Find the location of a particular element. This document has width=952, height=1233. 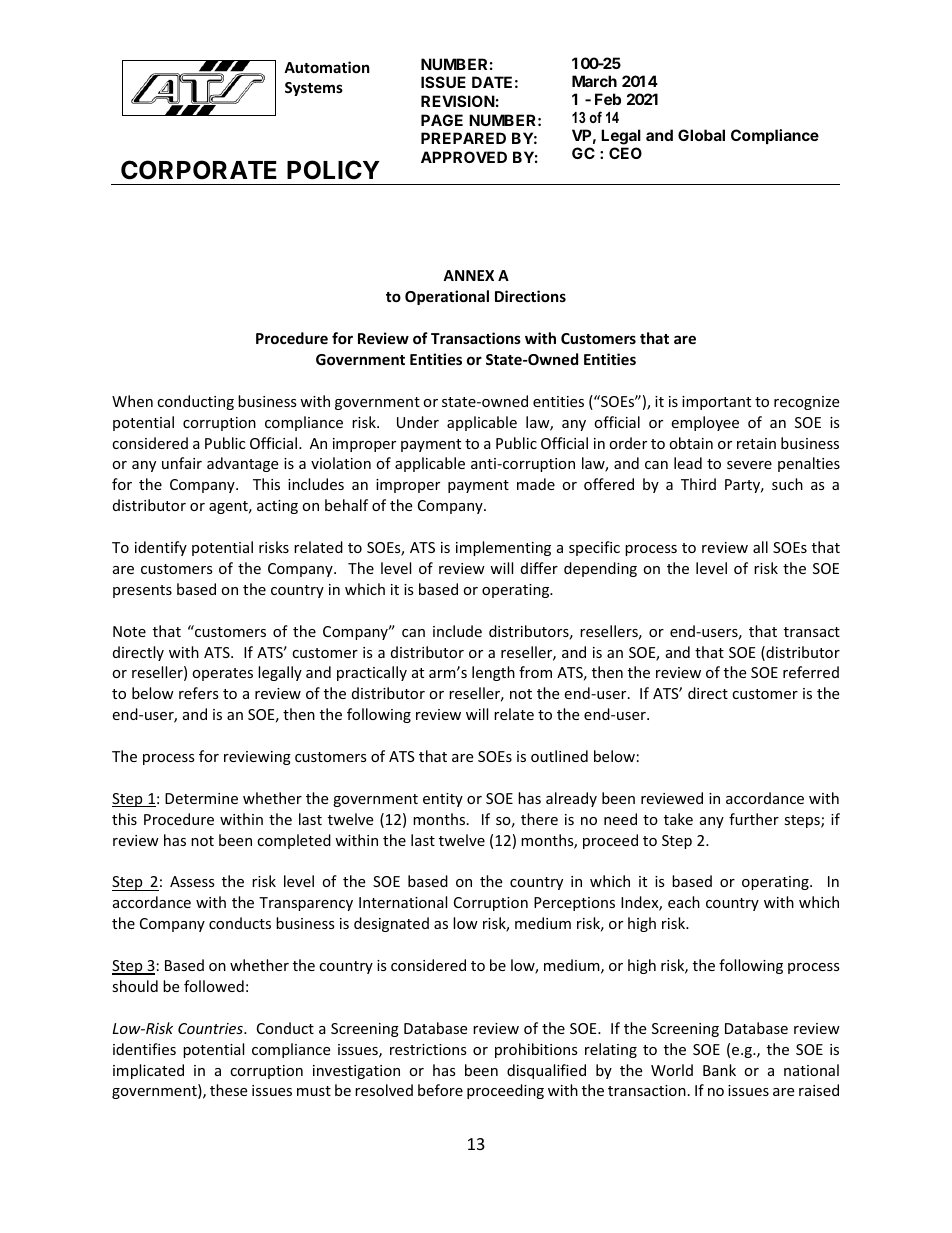

Countries is located at coordinates (211, 1028).
